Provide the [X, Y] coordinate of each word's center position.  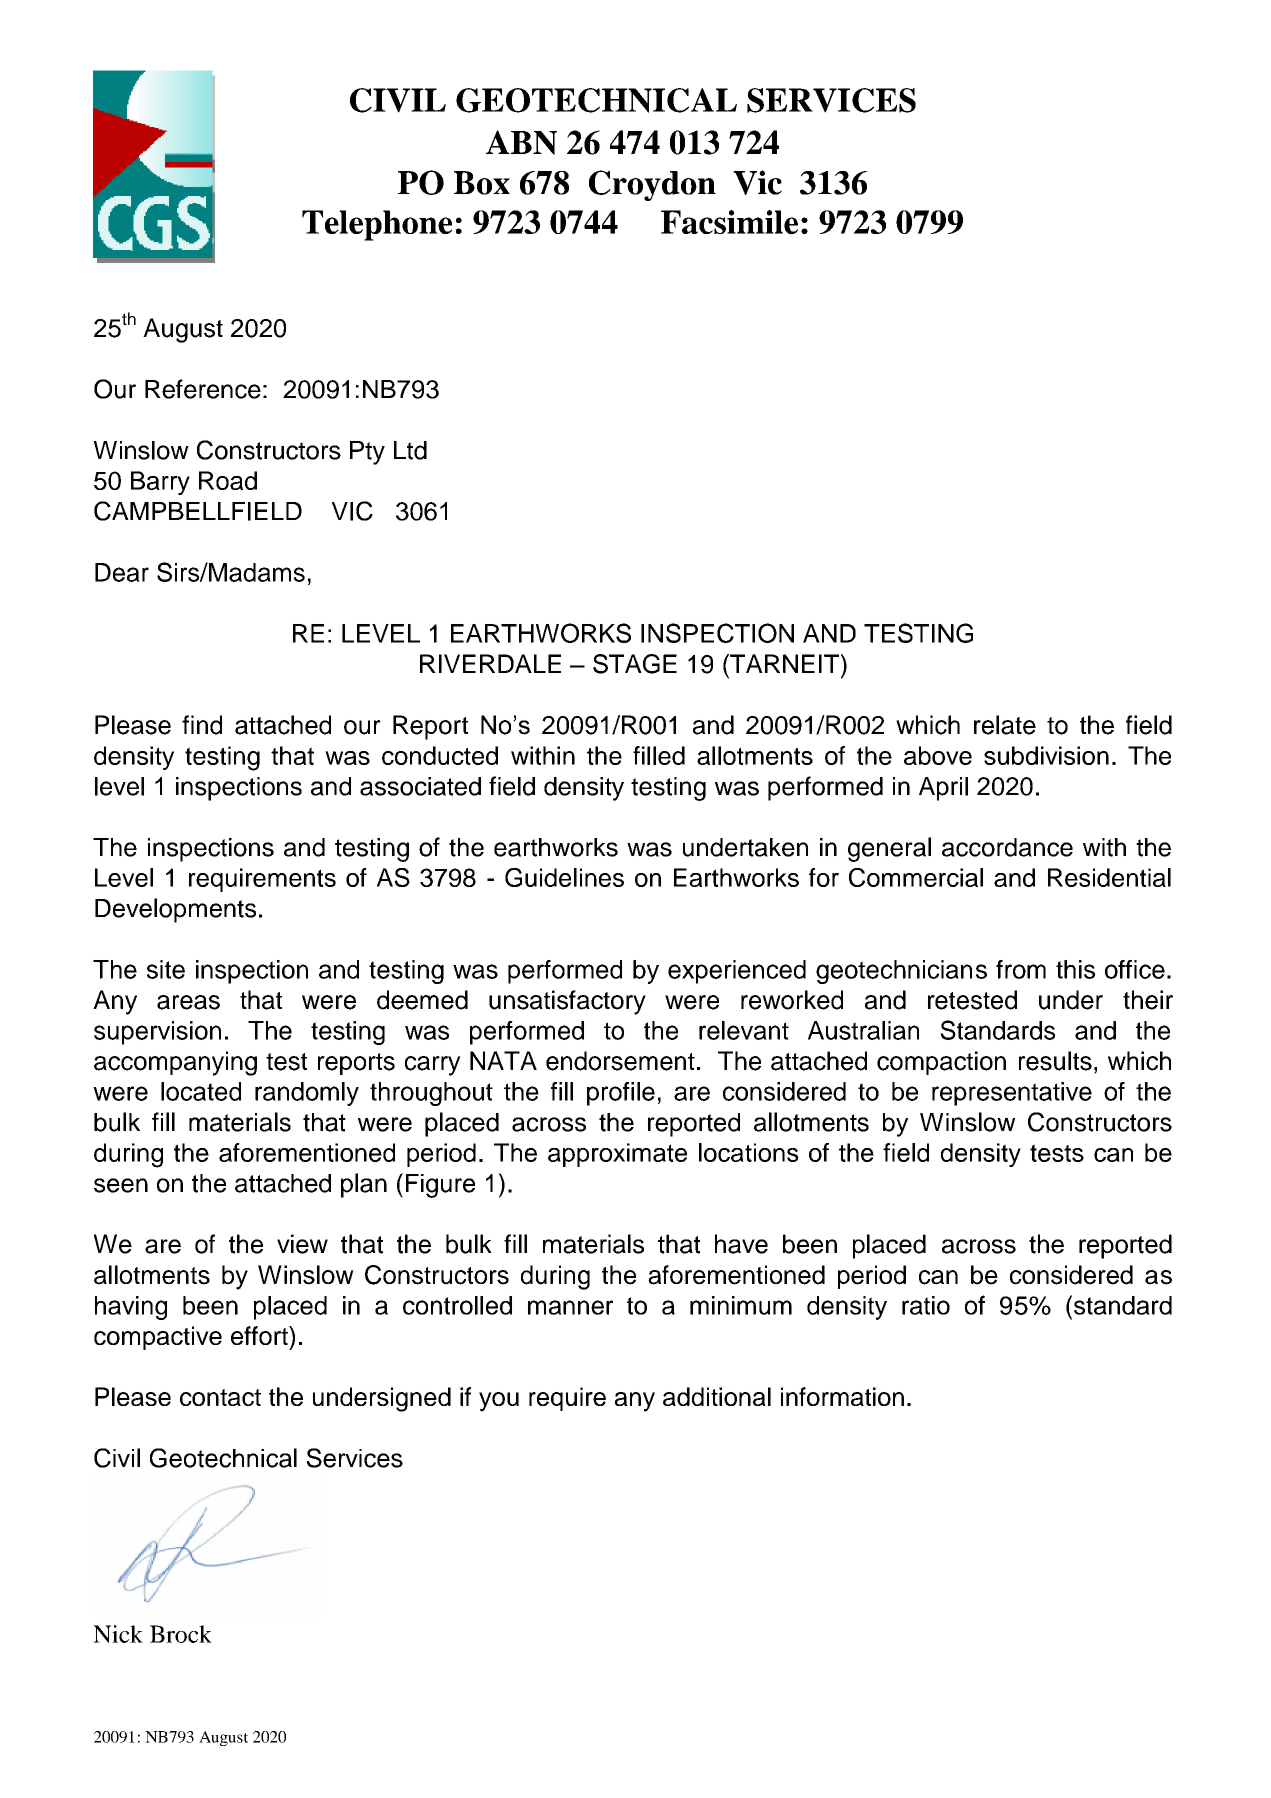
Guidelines [564, 877]
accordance [1007, 847]
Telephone [377, 225]
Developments [175, 910]
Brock [181, 1634]
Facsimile [729, 222]
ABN [521, 142]
